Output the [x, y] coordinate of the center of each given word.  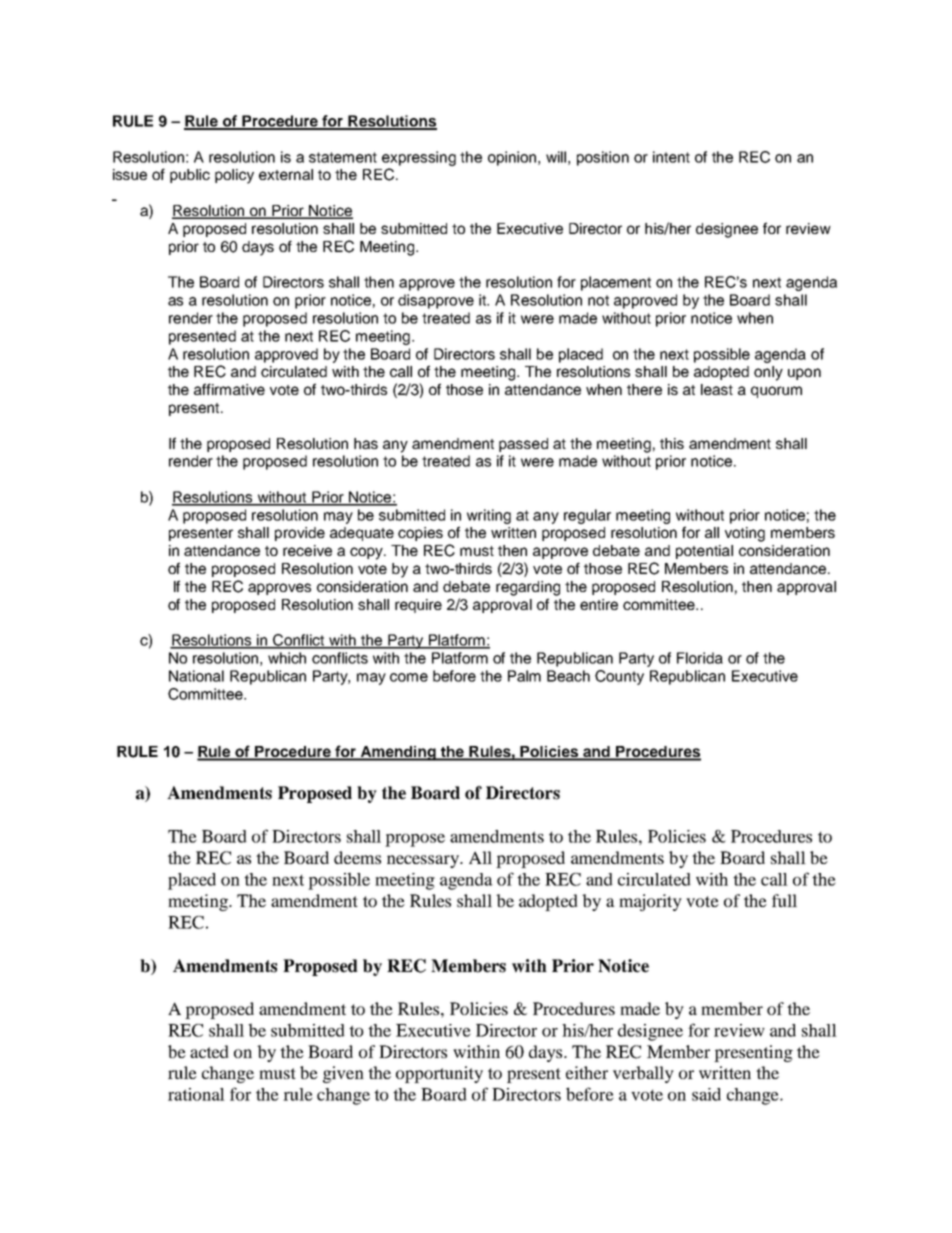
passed [523, 445]
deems [357, 857]
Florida [700, 658]
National [196, 676]
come [409, 677]
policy [234, 176]
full [784, 900]
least [717, 389]
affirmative [229, 389]
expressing [419, 158]
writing [489, 516]
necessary [424, 861]
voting [745, 534]
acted [209, 1051]
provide [300, 534]
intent [671, 157]
